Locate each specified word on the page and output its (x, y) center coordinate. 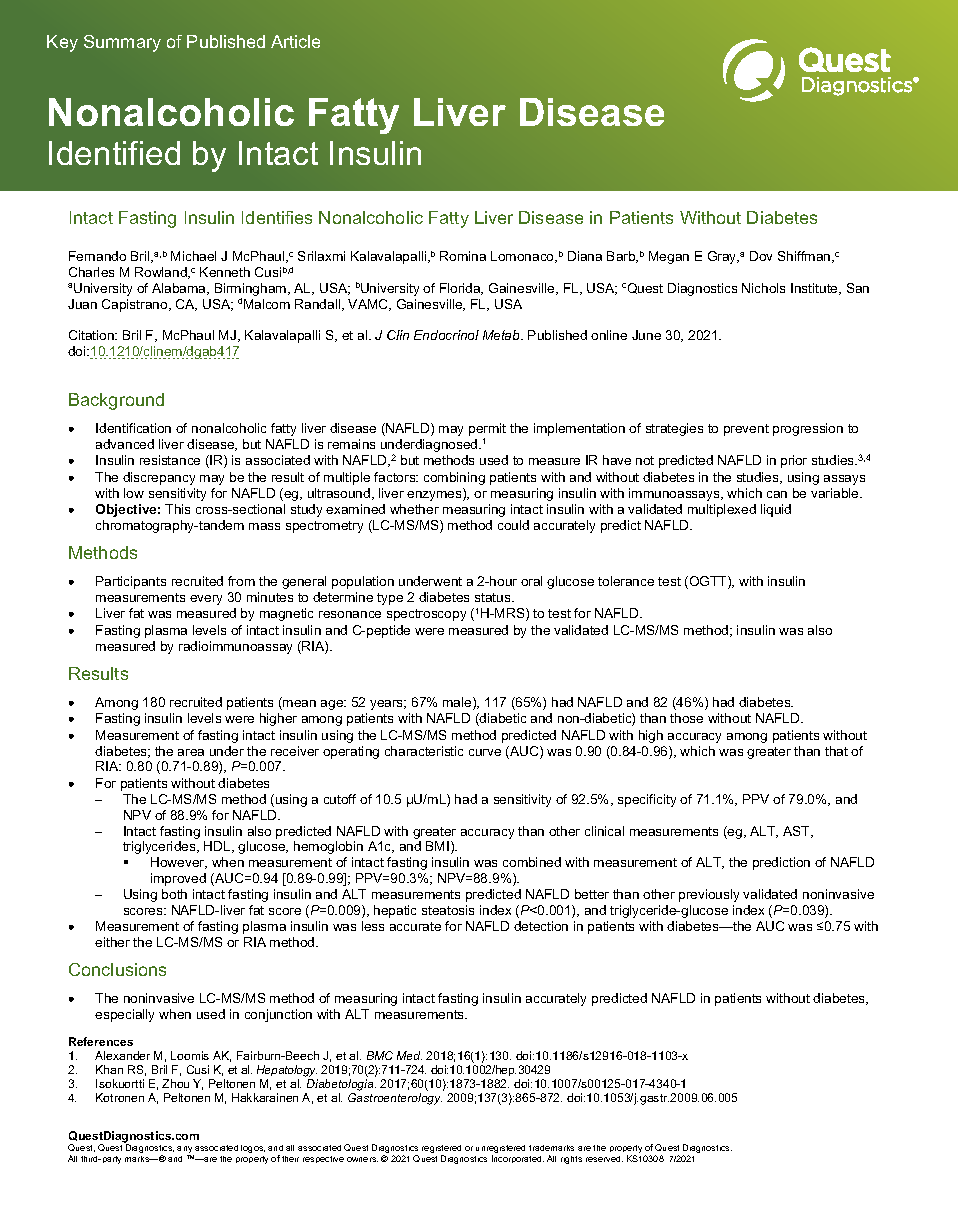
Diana (585, 256)
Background (116, 401)
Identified (114, 153)
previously (709, 895)
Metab (502, 335)
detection (541, 926)
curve (485, 752)
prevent (746, 430)
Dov (761, 256)
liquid (776, 510)
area (191, 752)
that (836, 751)
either (112, 942)
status (494, 597)
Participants (131, 582)
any (185, 1151)
